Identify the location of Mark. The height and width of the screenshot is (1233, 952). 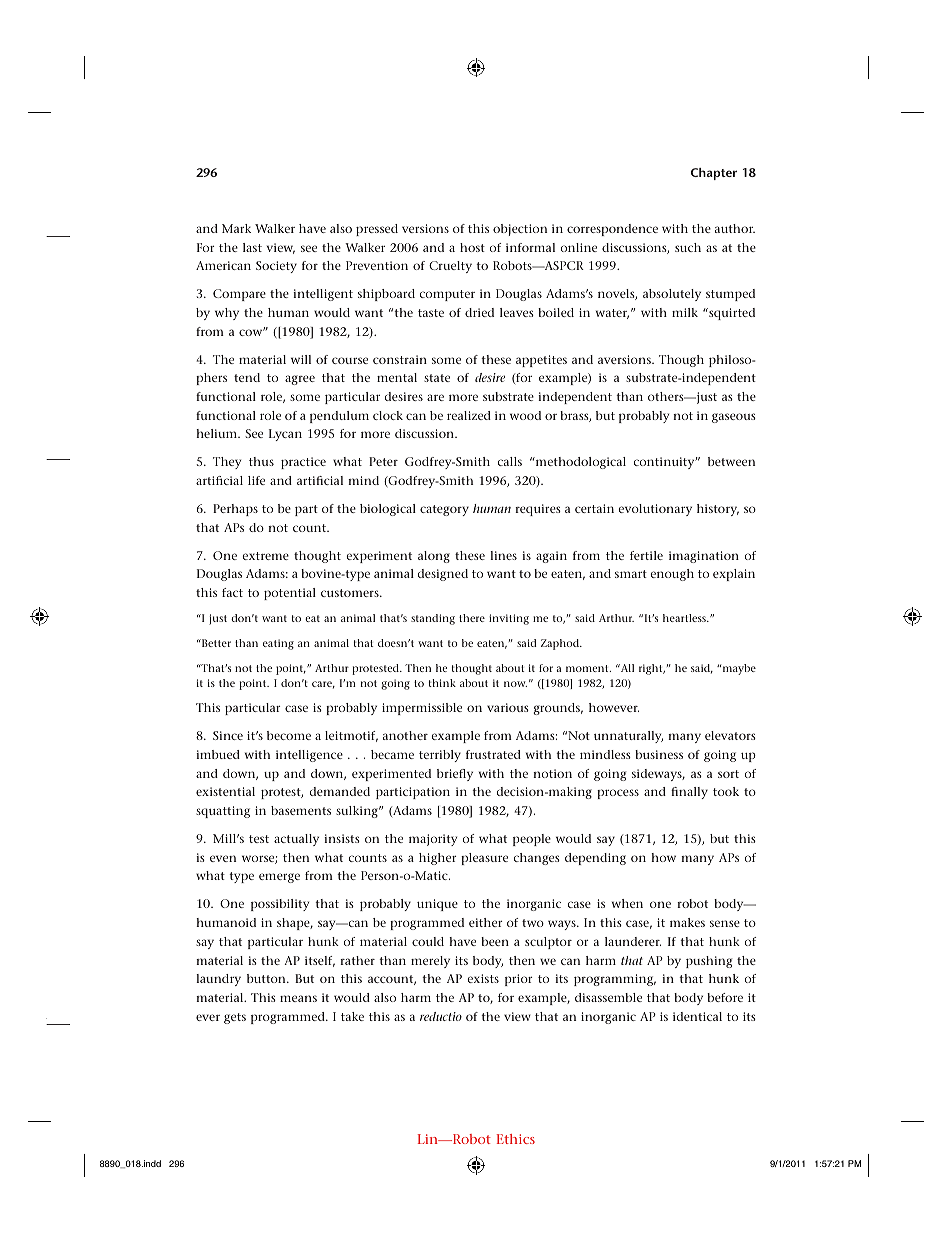
(236, 228).
